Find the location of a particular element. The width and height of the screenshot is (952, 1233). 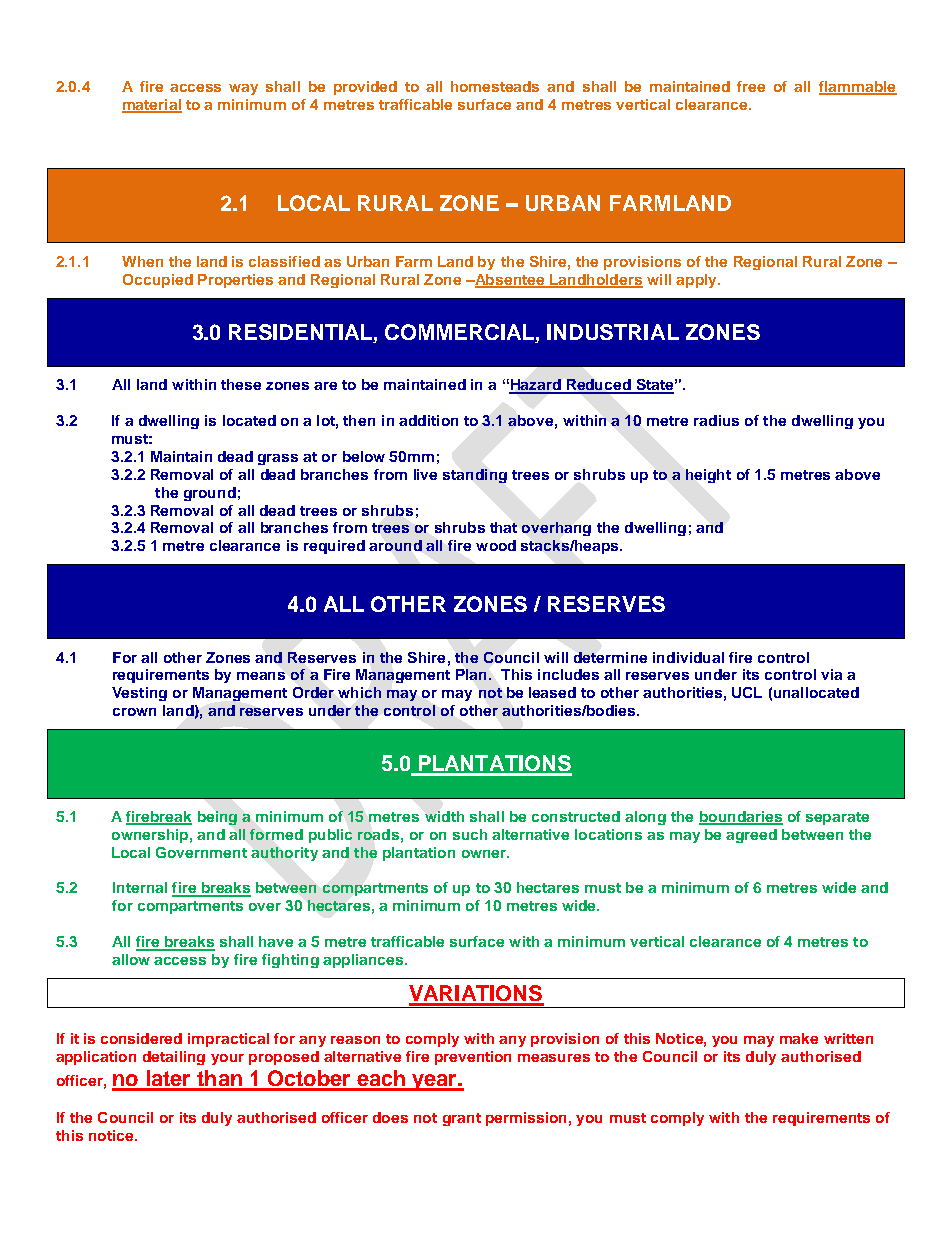

radius is located at coordinates (716, 420).
